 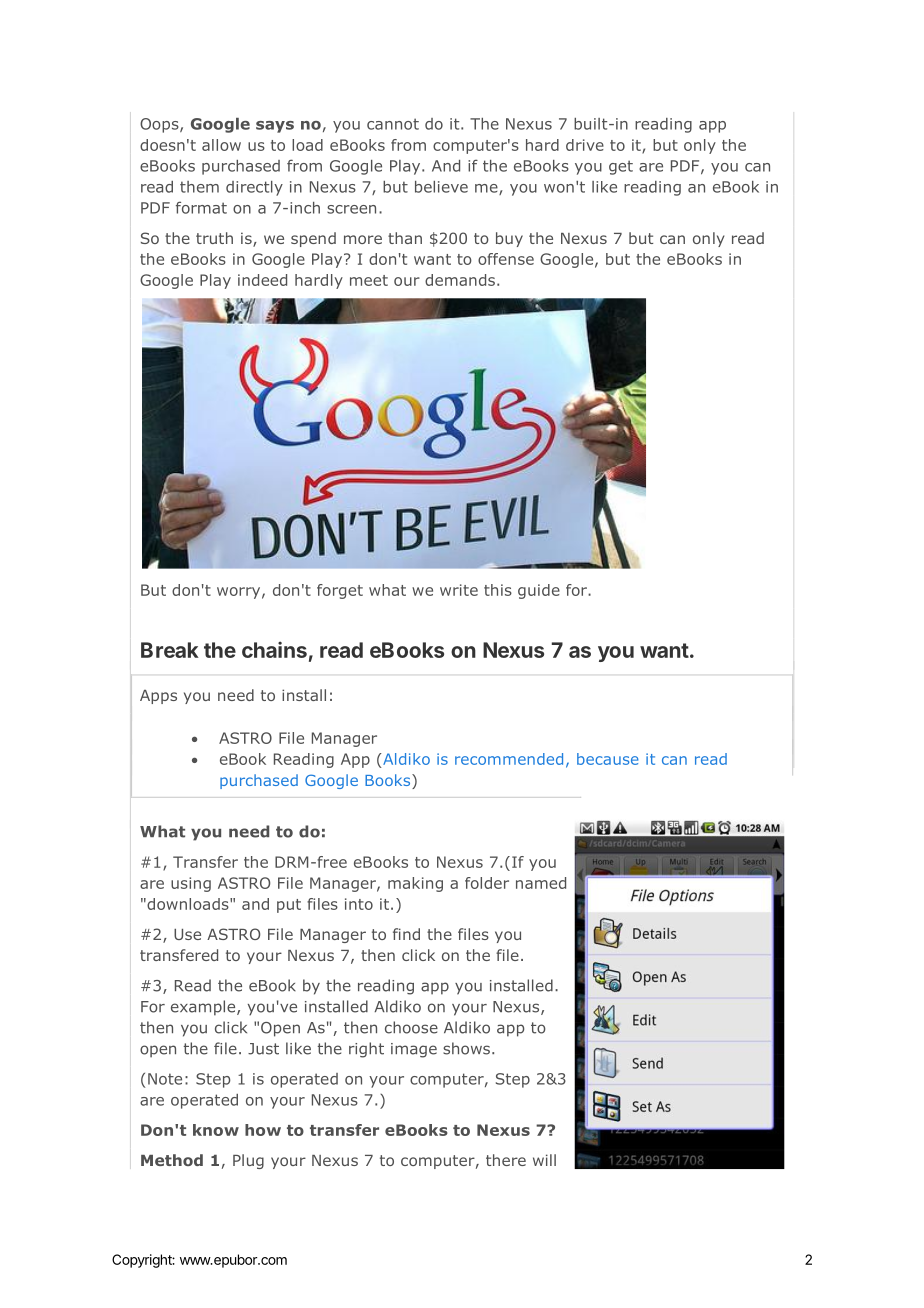 What do you see at coordinates (216, 1130) in the screenshot?
I see `know` at bounding box center [216, 1130].
